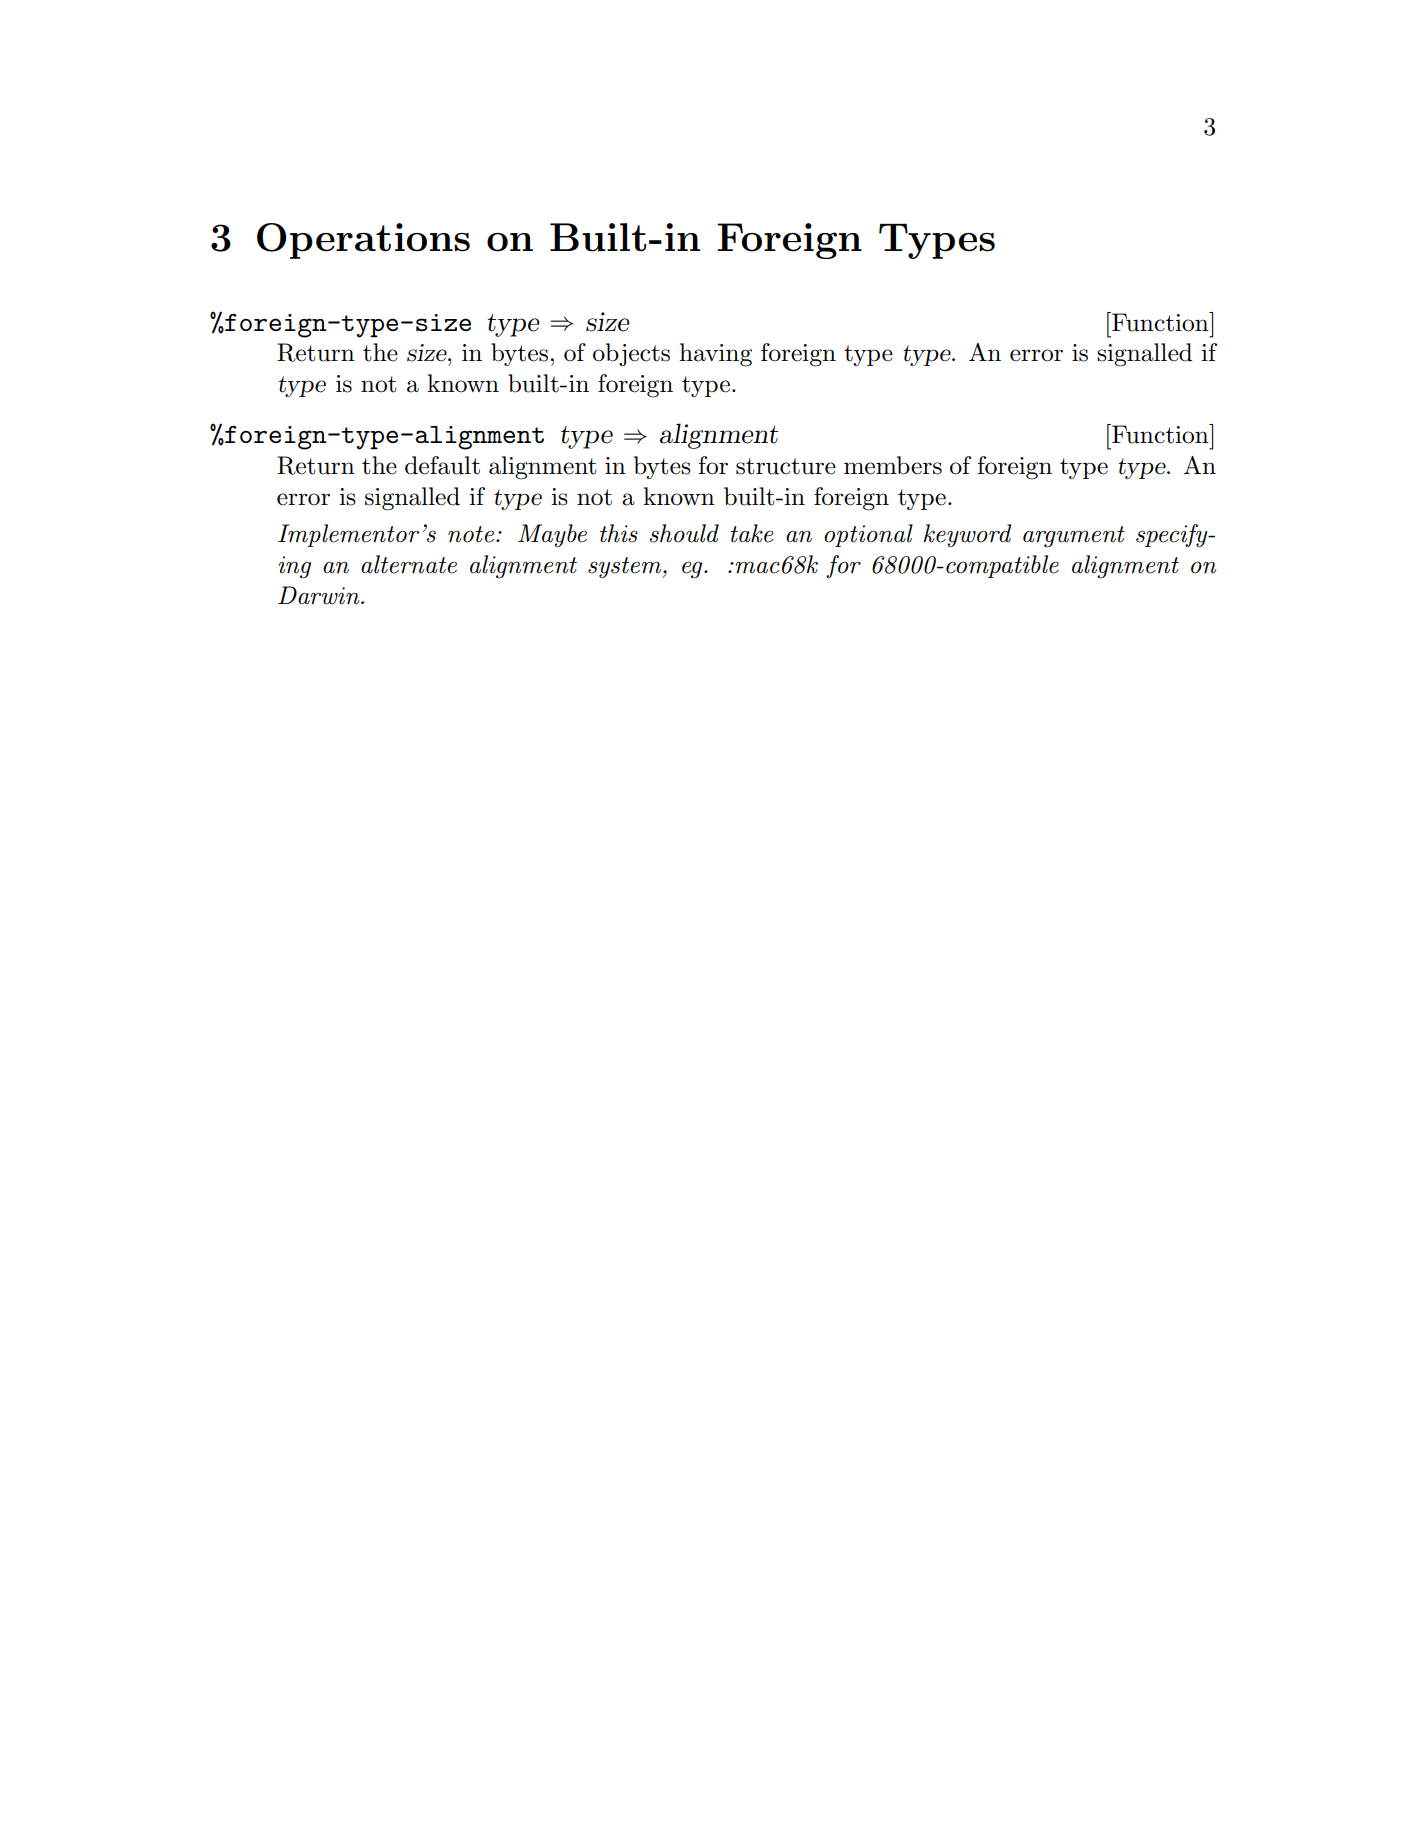 This screenshot has width=1426, height=1845. Describe the element at coordinates (893, 465) in the screenshot. I see `members` at that location.
